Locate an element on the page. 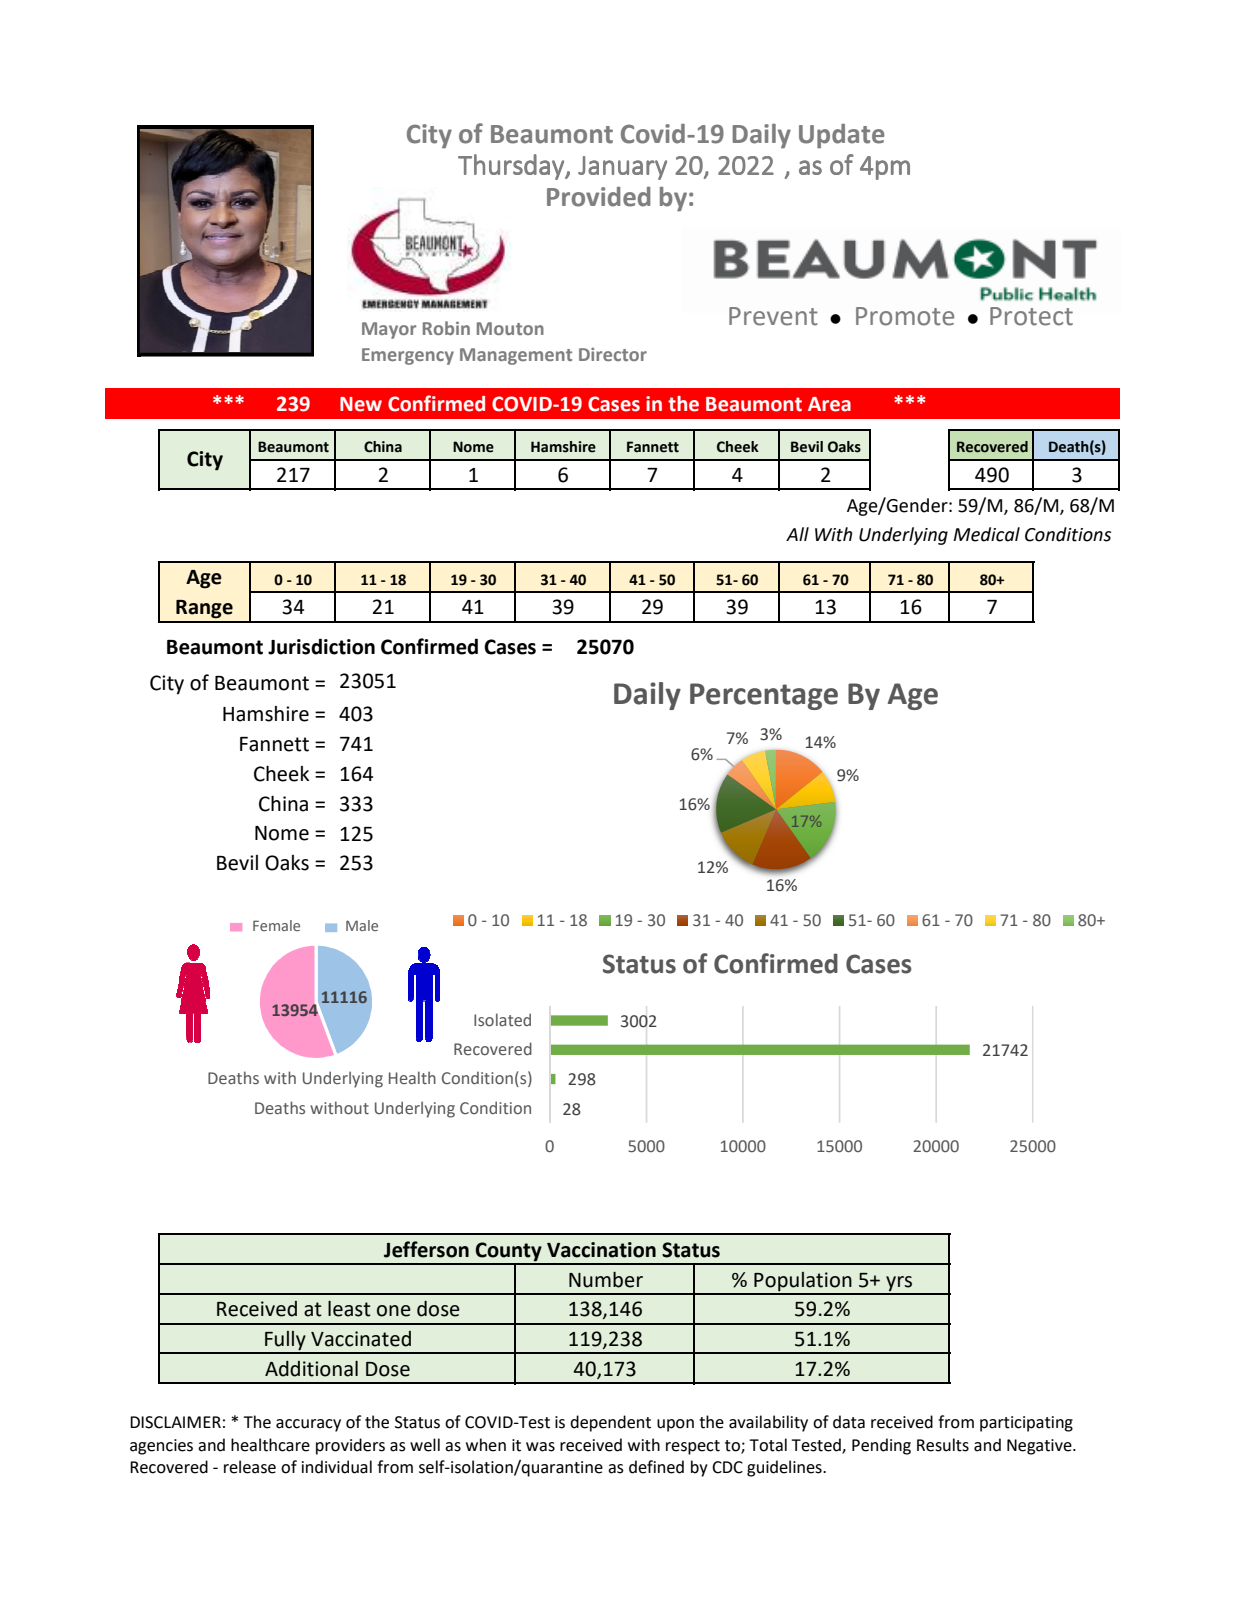 Image resolution: width=1254 pixels, height=1623 pixels. Isolated is located at coordinates (502, 1019).
